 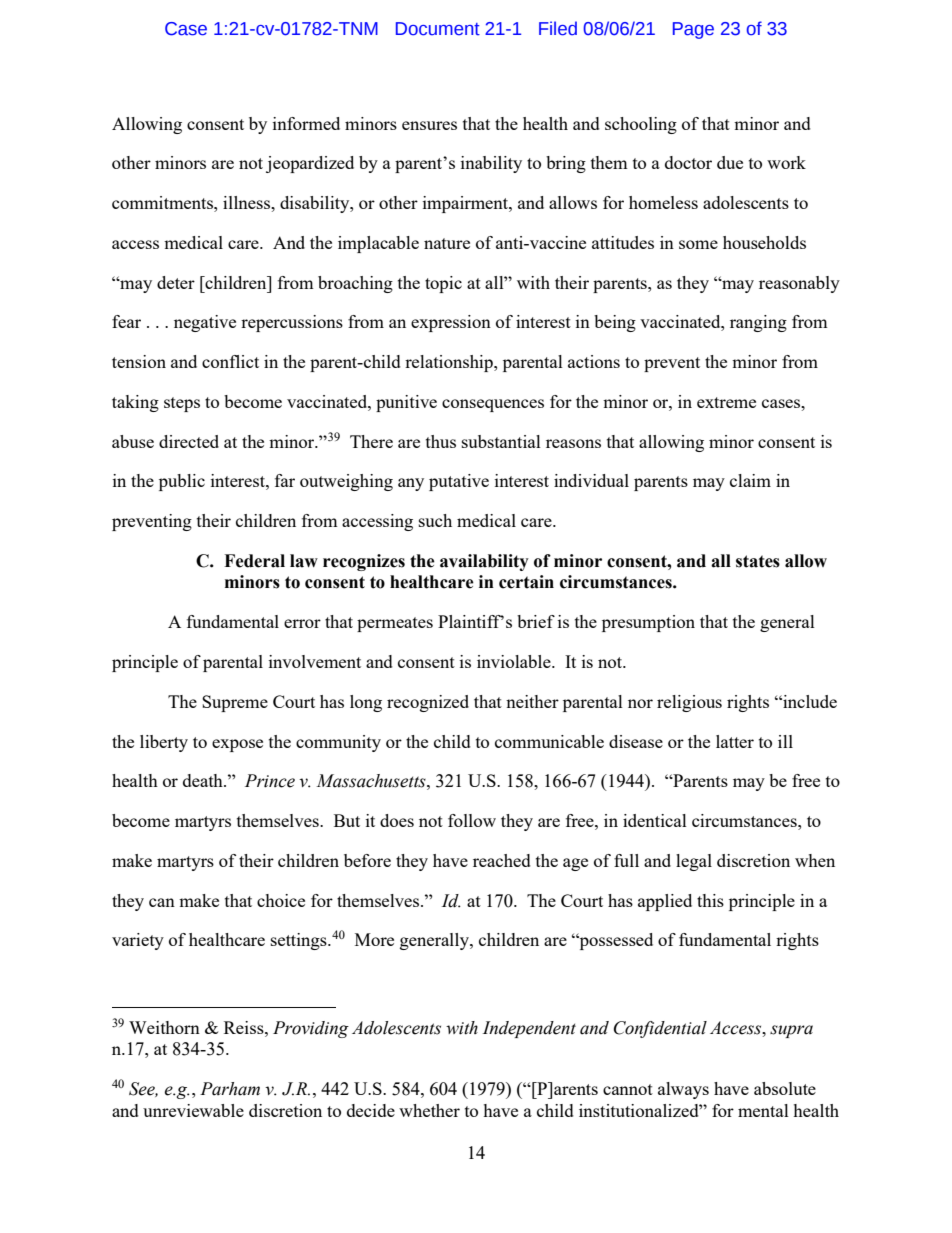 I want to click on steps, so click(x=182, y=404).
